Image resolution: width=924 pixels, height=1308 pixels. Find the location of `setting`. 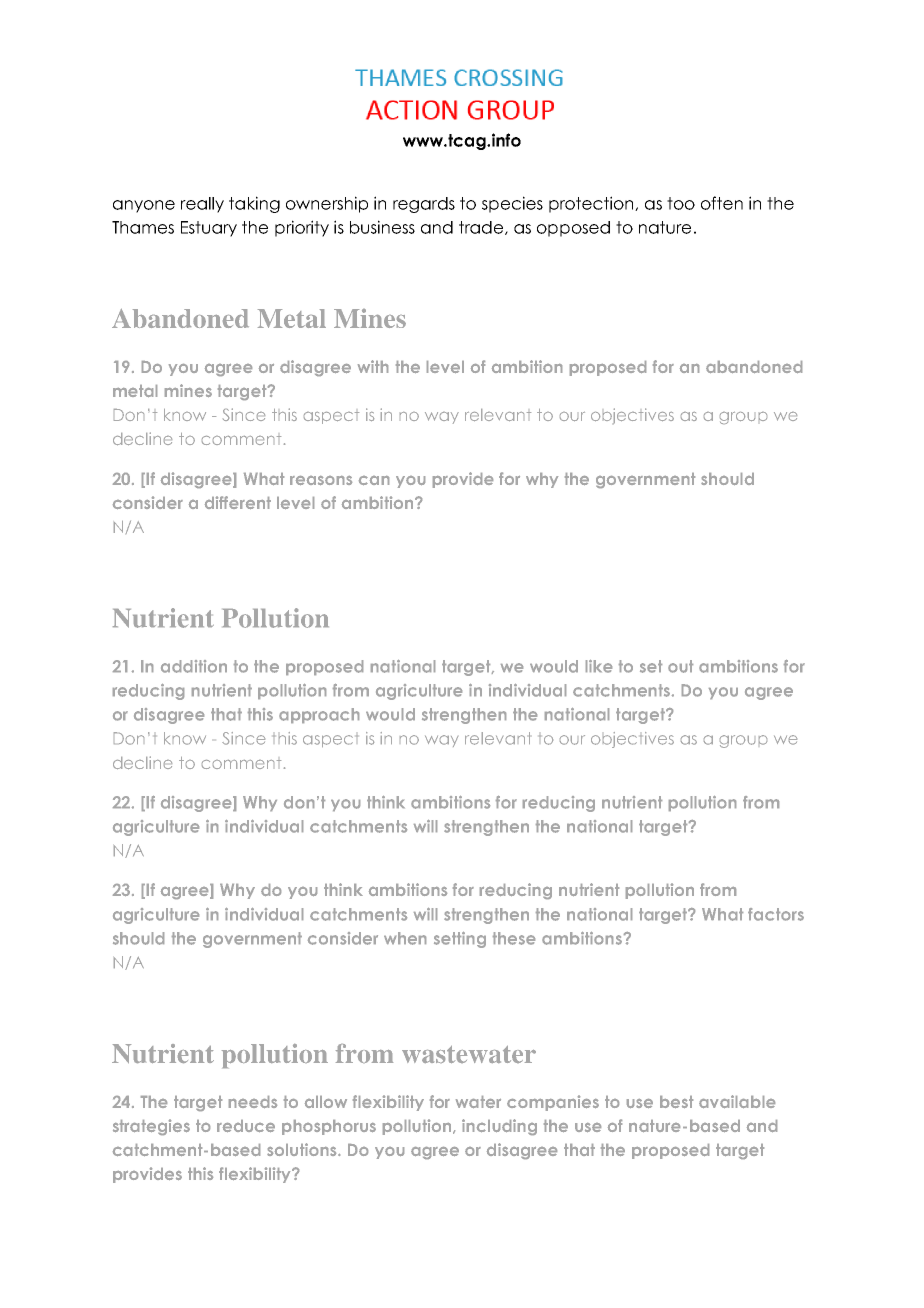

setting is located at coordinates (460, 940).
